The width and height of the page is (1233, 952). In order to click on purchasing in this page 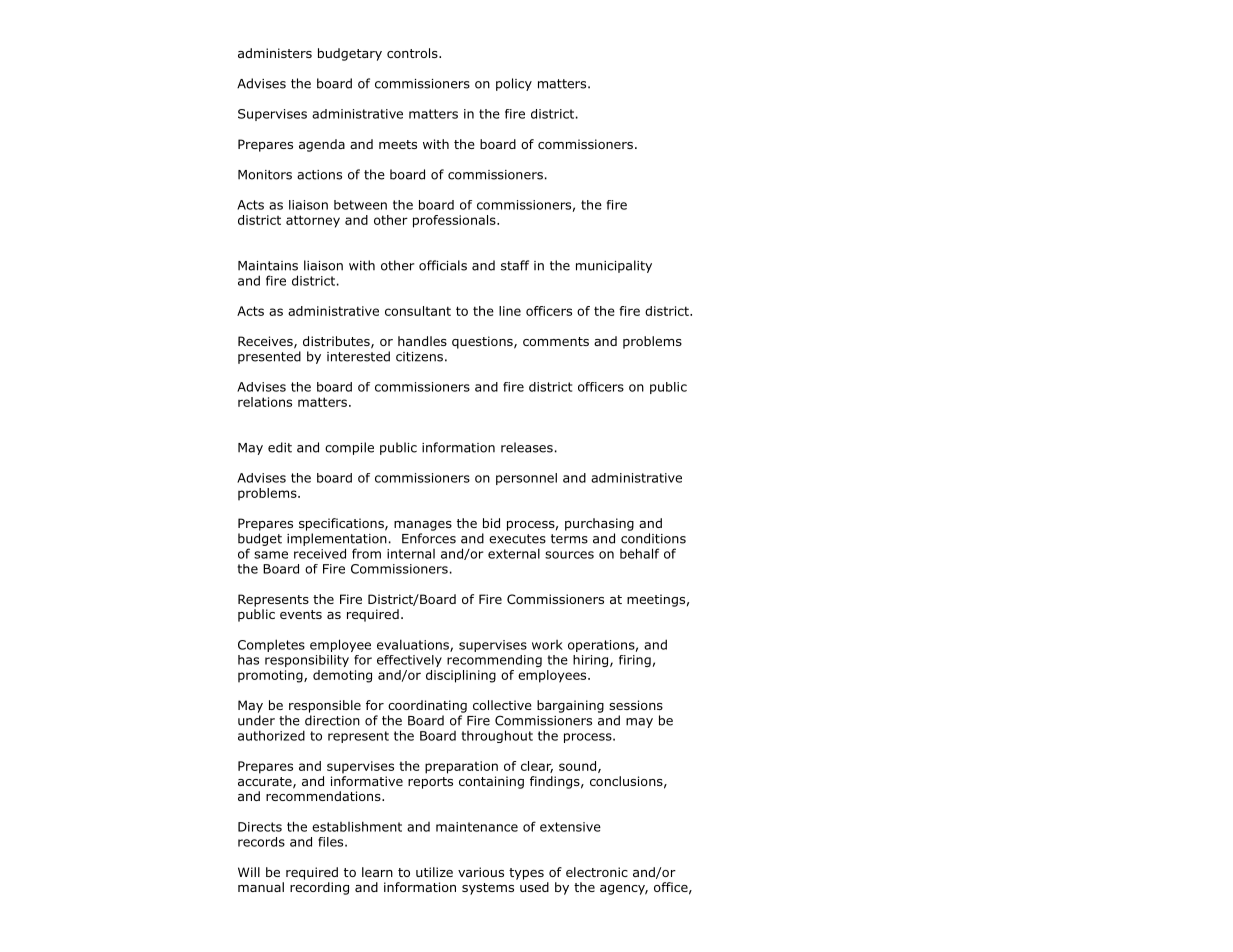, I will do `click(599, 524)`.
